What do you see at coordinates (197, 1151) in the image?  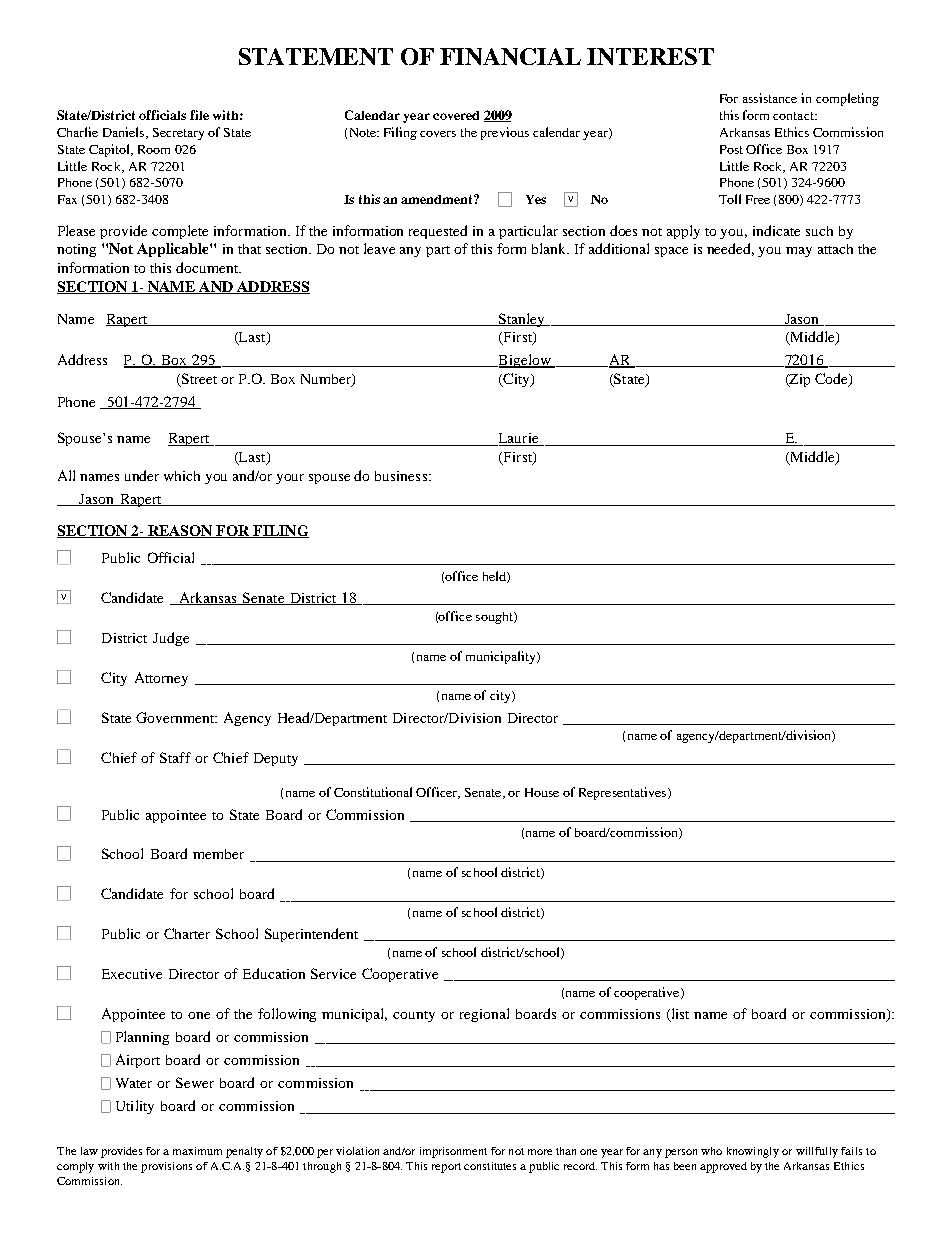 I see `maximum` at bounding box center [197, 1151].
